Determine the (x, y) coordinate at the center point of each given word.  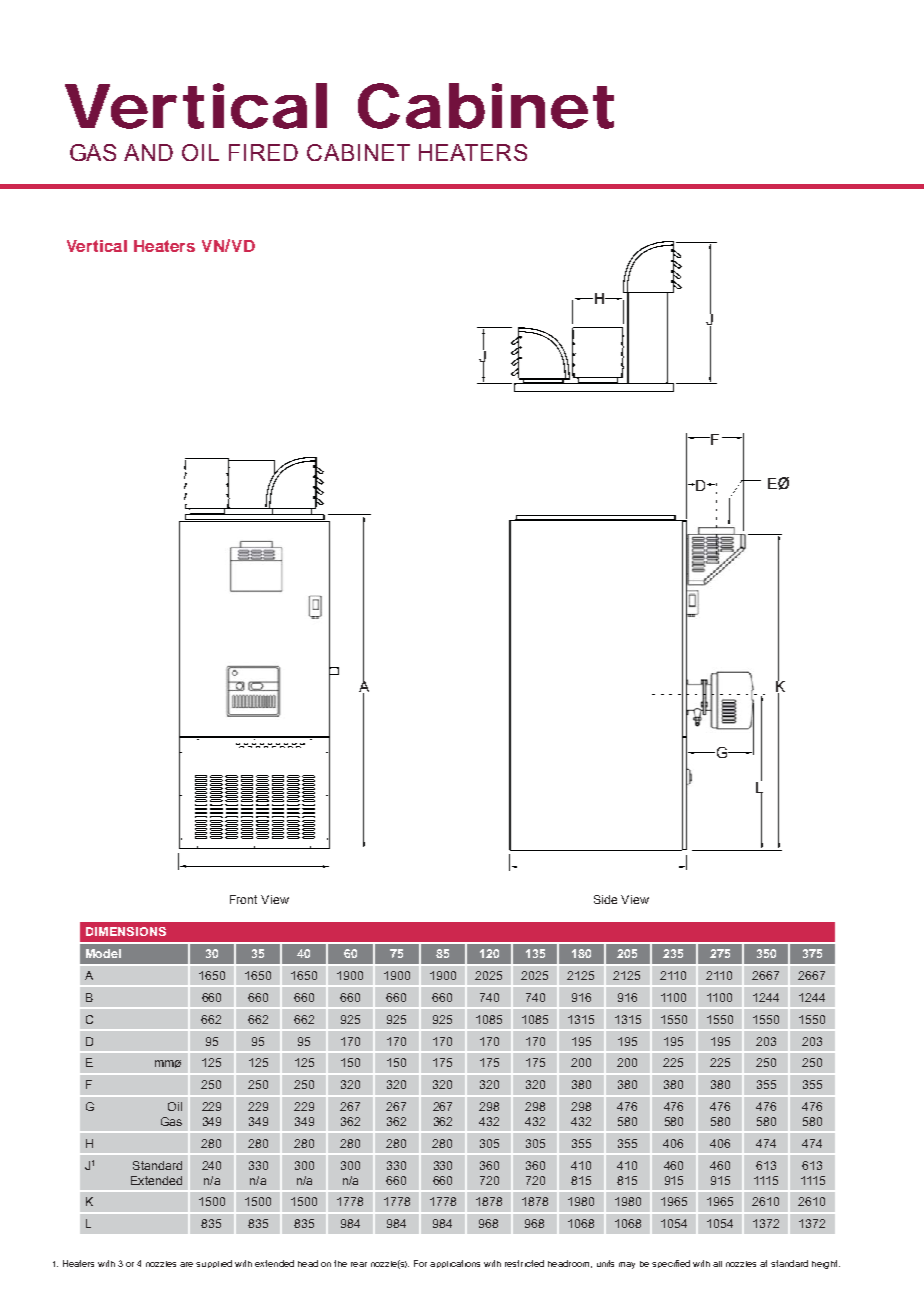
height (826, 1264)
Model (103, 953)
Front (243, 899)
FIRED (263, 152)
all (717, 1264)
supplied (214, 1264)
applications (455, 1264)
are (186, 1264)
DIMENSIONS (126, 931)
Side (605, 899)
